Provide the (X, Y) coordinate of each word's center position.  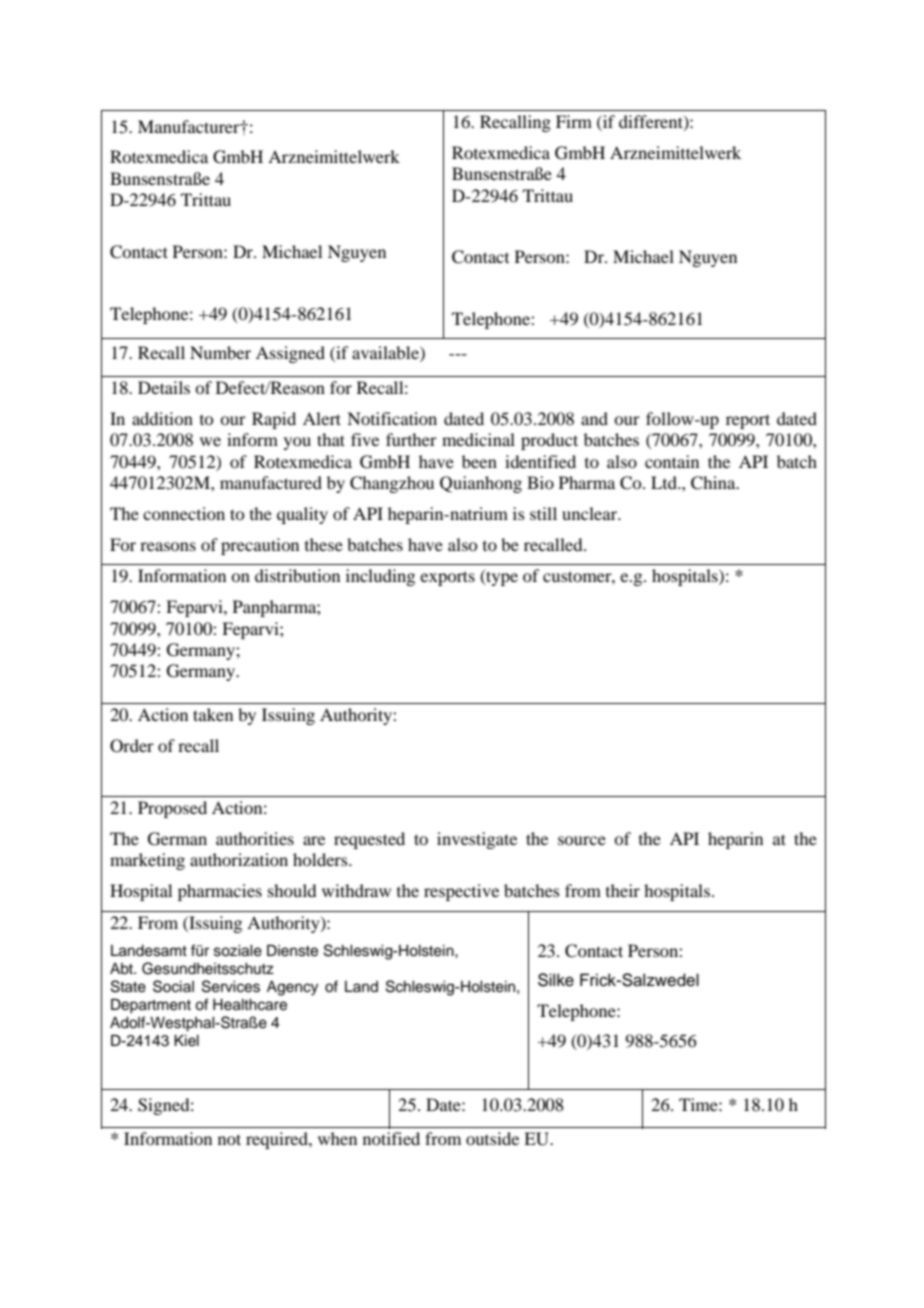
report (748, 421)
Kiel (186, 1041)
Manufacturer (190, 126)
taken (213, 714)
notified (391, 1138)
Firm (574, 121)
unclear (591, 513)
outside (492, 1138)
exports (447, 578)
